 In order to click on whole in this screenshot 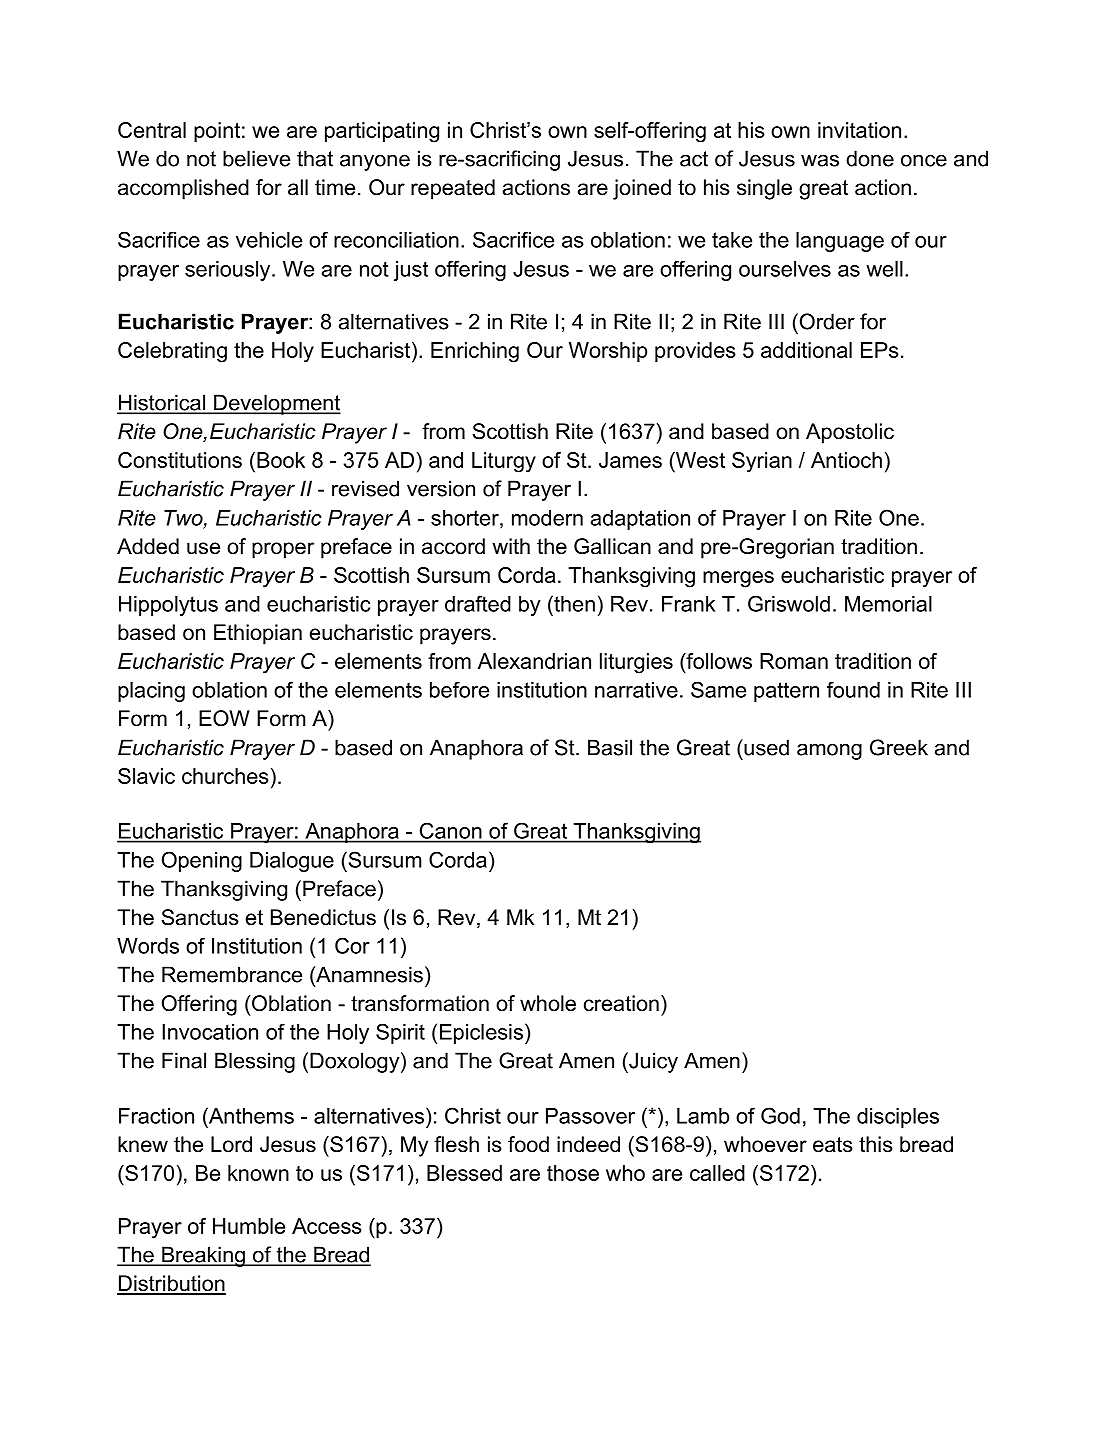, I will do `click(548, 1003)`.
